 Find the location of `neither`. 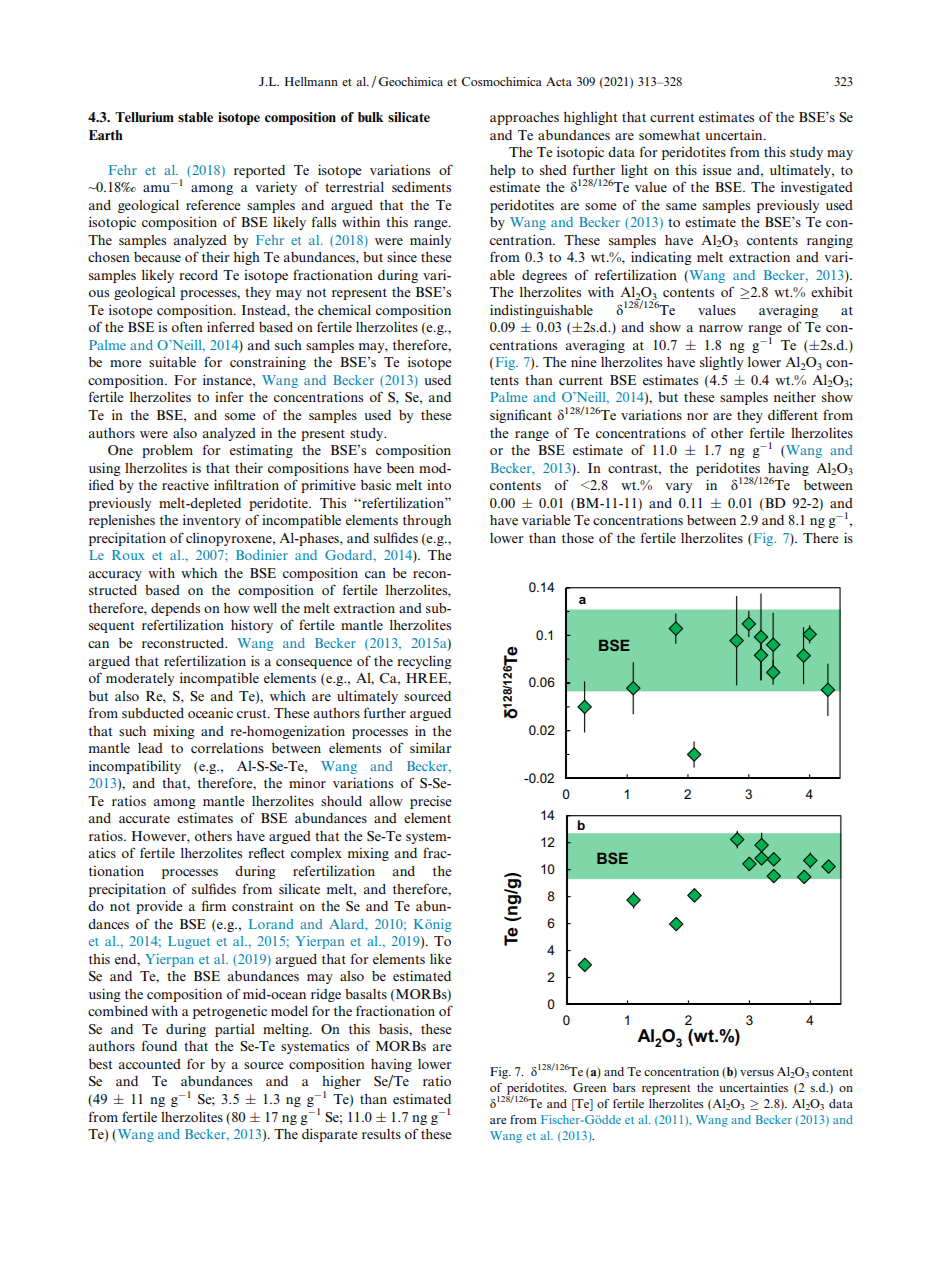

neither is located at coordinates (795, 396).
